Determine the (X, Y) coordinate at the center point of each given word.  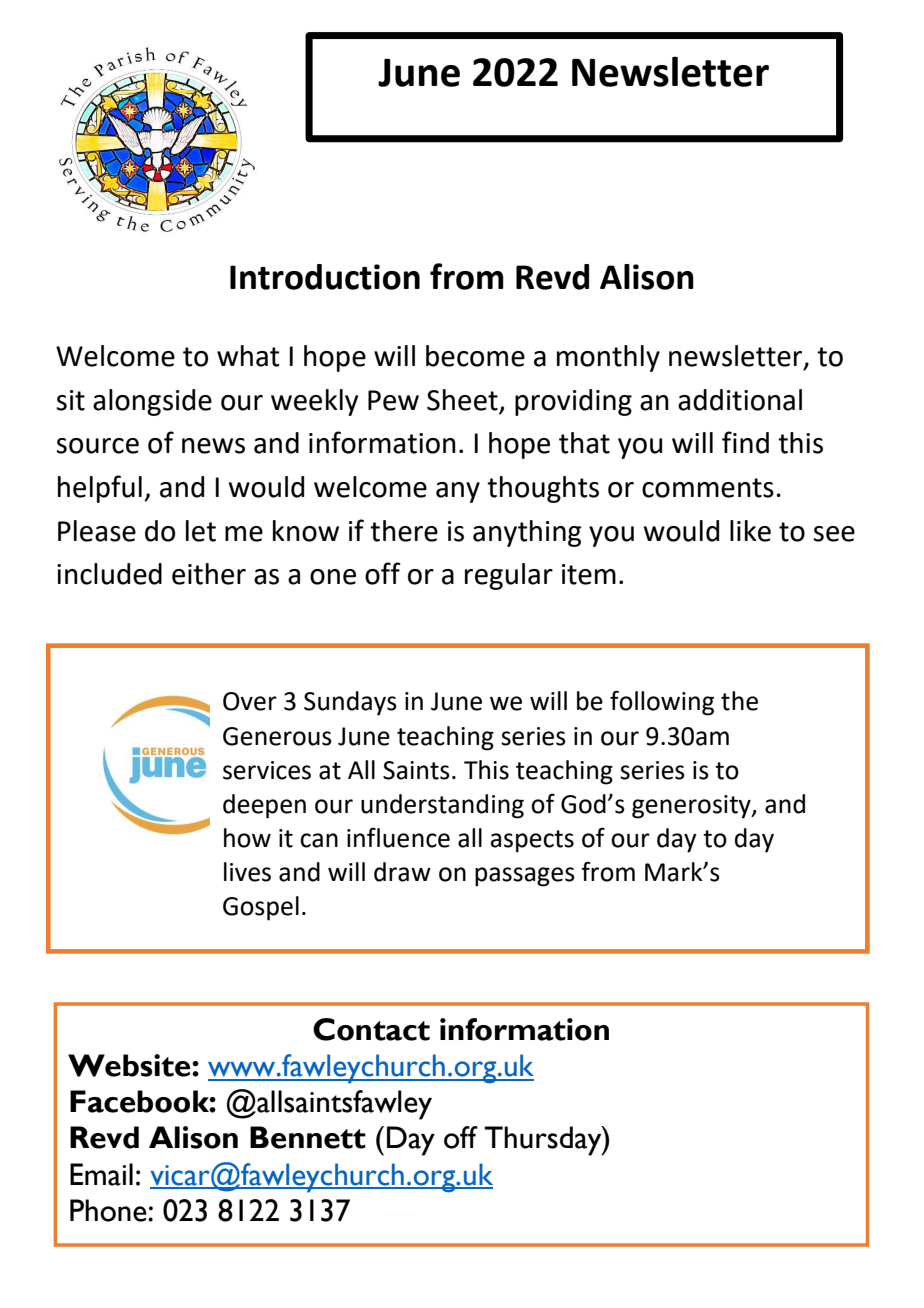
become (475, 356)
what (248, 356)
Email (101, 1174)
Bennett (308, 1137)
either (209, 574)
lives (247, 872)
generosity (692, 807)
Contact (371, 1029)
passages (525, 877)
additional (740, 400)
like (750, 531)
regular (509, 576)
